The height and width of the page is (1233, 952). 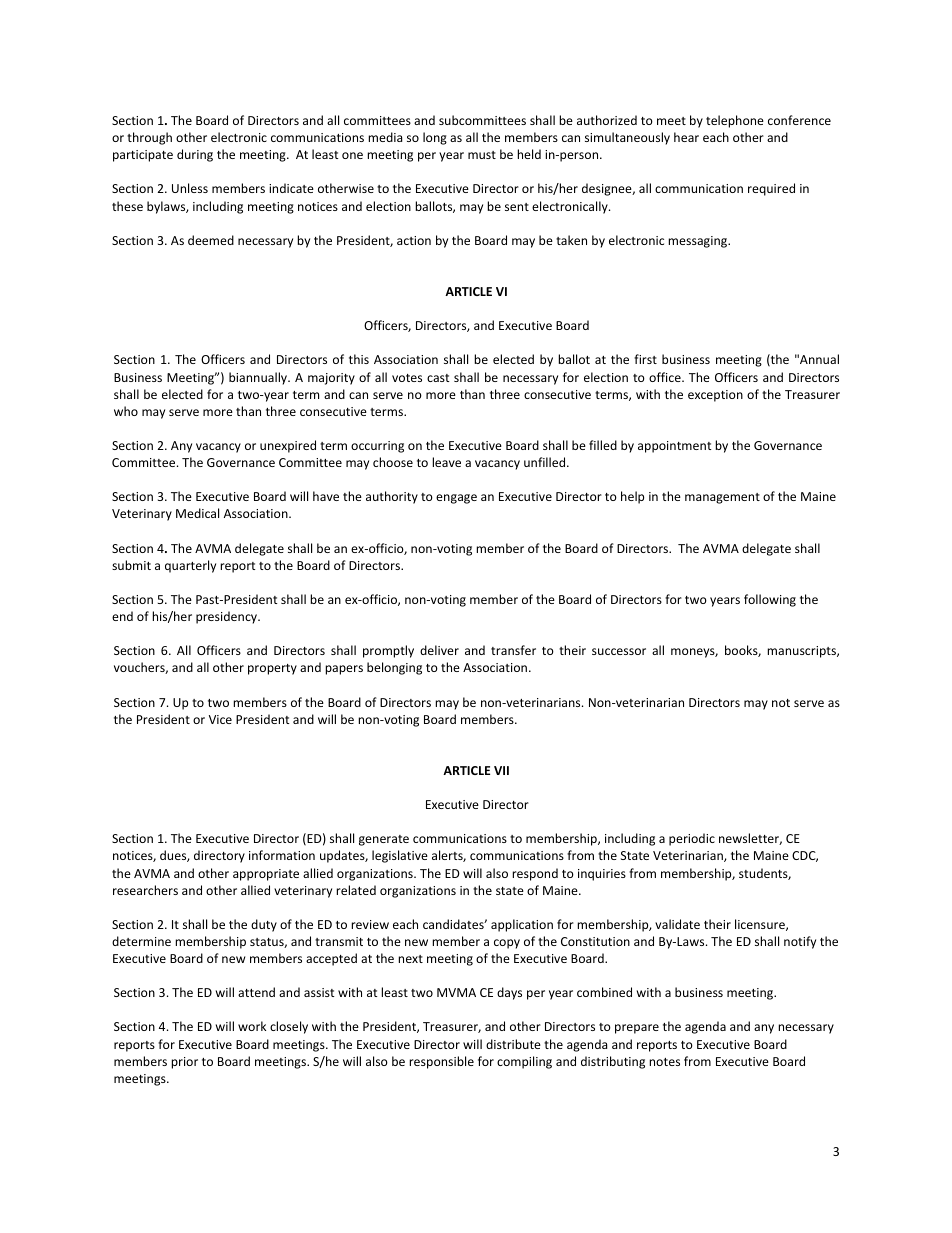 I want to click on management, so click(x=722, y=498).
